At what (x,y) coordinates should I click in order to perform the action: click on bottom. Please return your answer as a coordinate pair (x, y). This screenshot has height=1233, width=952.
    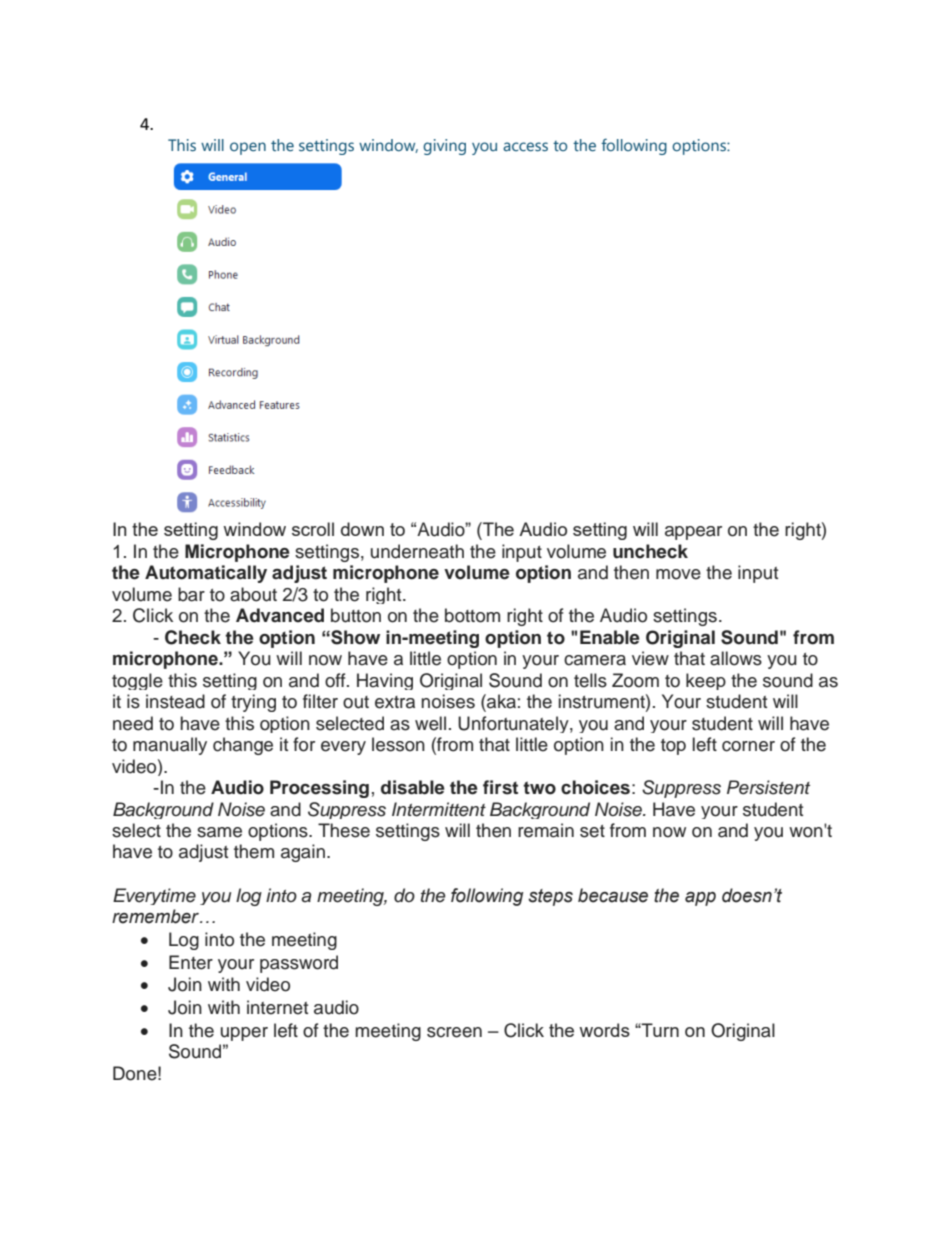
    Looking at the image, I should click on (472, 615).
